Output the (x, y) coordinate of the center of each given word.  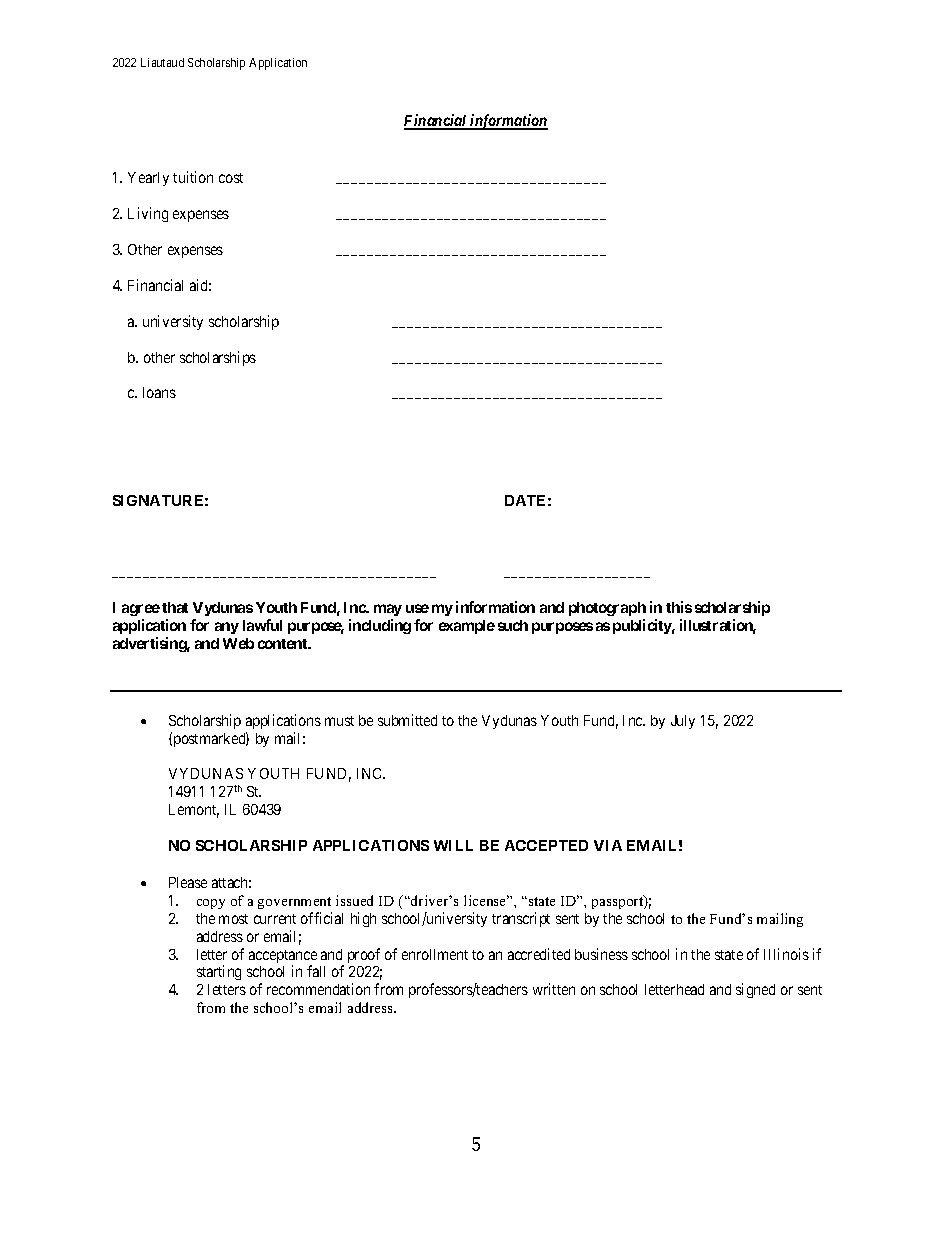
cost (231, 178)
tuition (193, 177)
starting (219, 972)
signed (755, 990)
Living (148, 214)
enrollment (435, 954)
